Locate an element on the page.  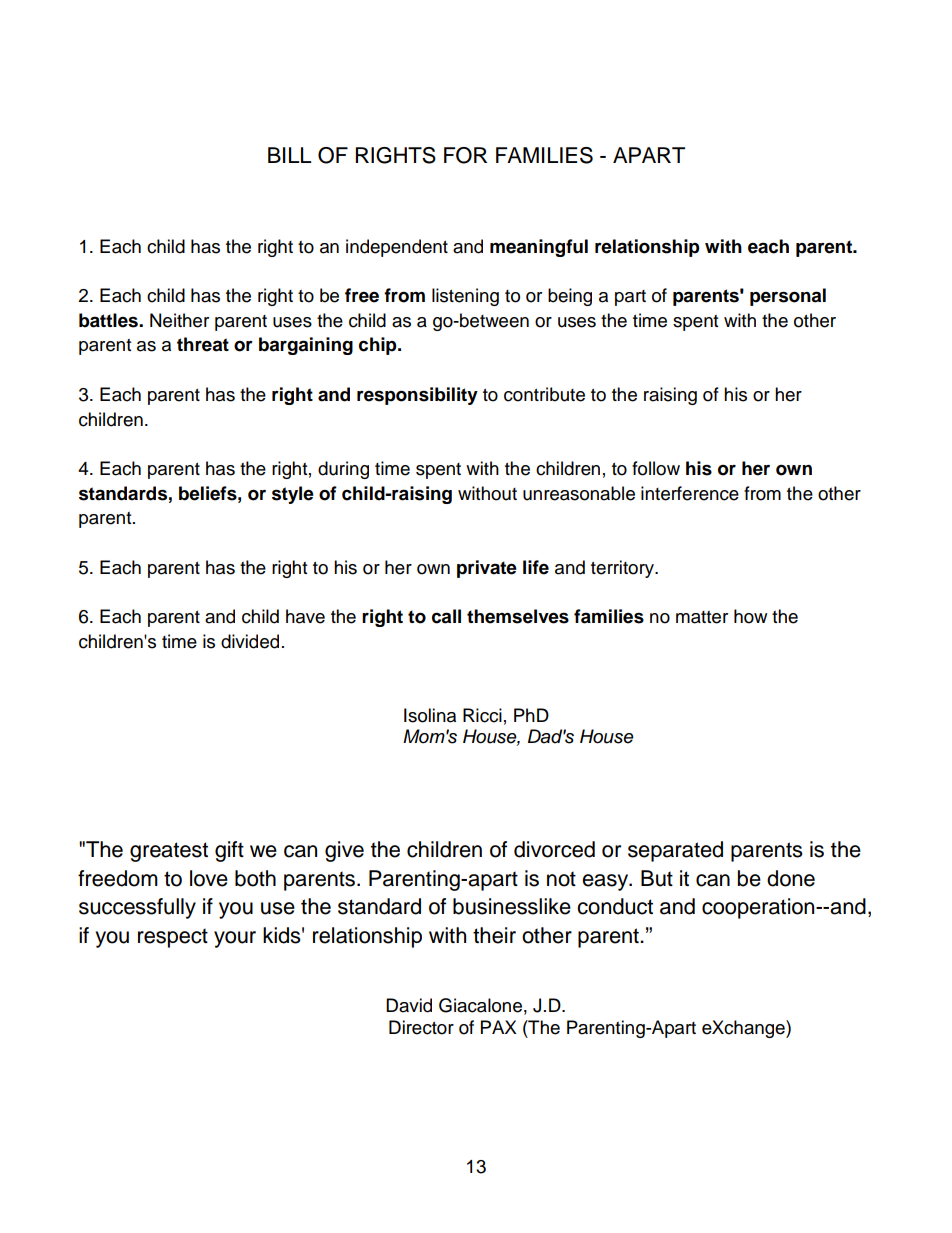
FOR is located at coordinates (465, 155).
